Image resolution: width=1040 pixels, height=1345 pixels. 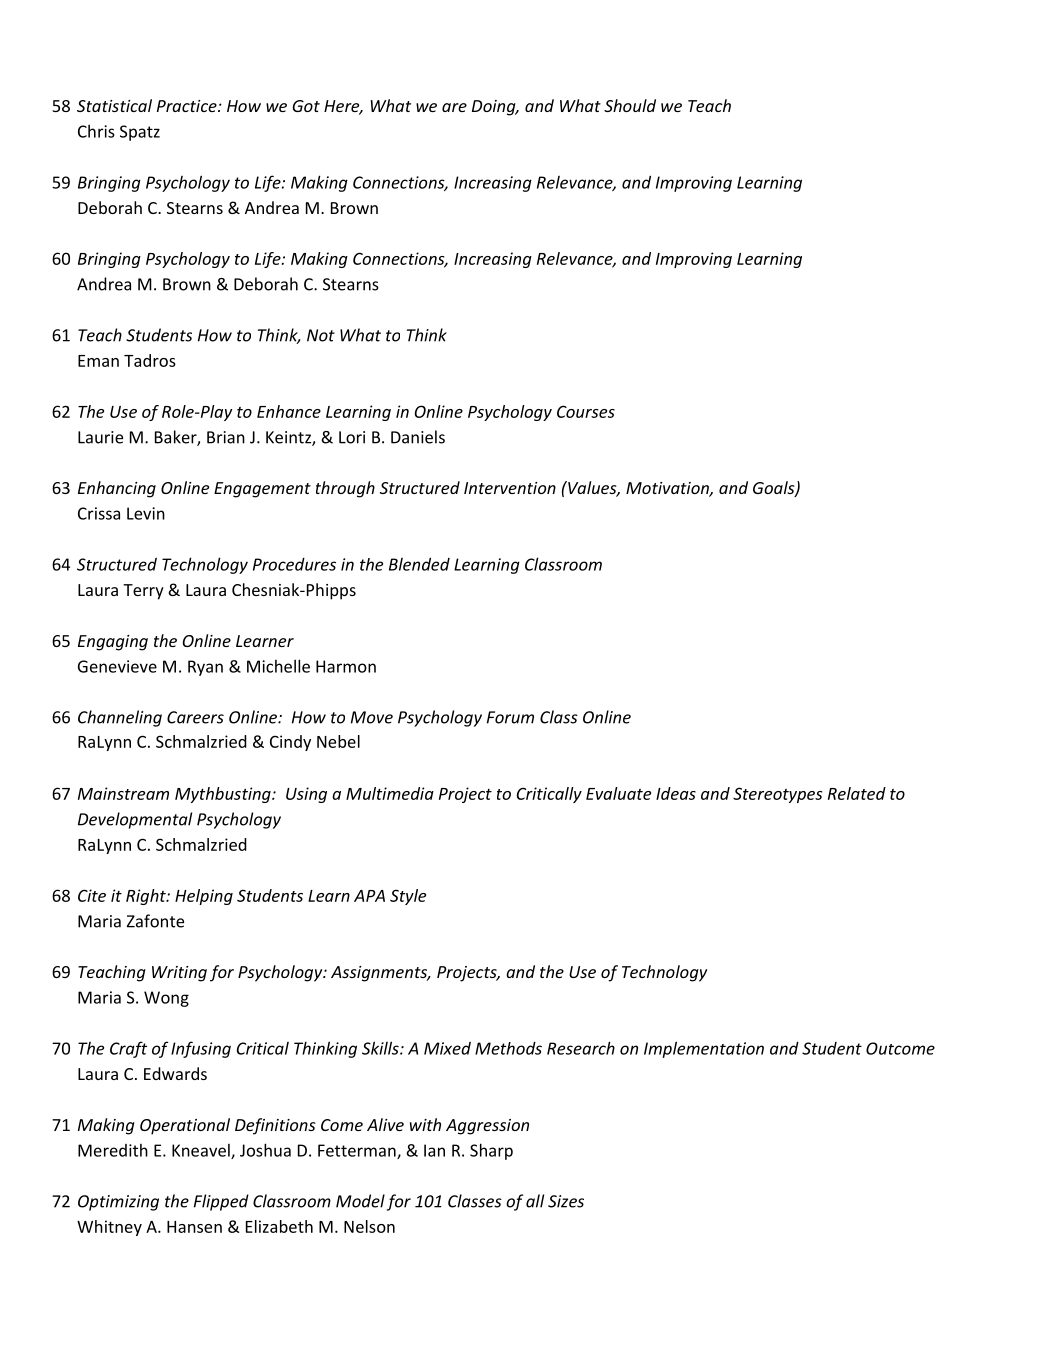 What do you see at coordinates (221, 1202) in the image?
I see `Flipped` at bounding box center [221, 1202].
